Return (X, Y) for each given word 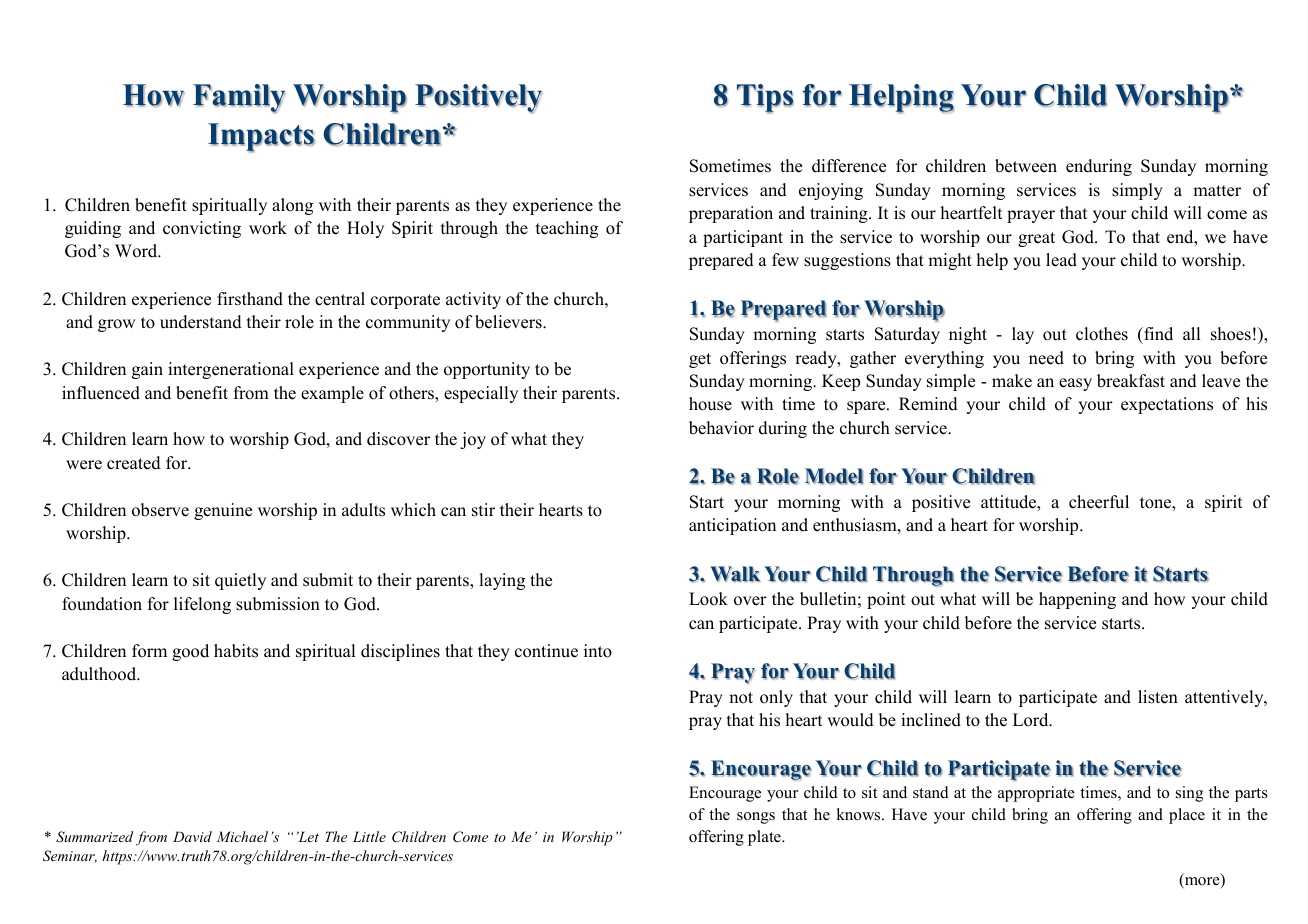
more (1202, 882)
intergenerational (231, 370)
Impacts (261, 138)
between (1026, 166)
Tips (765, 99)
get (700, 360)
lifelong (202, 605)
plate (765, 838)
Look (708, 599)
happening (1077, 600)
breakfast (1131, 381)
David (192, 836)
